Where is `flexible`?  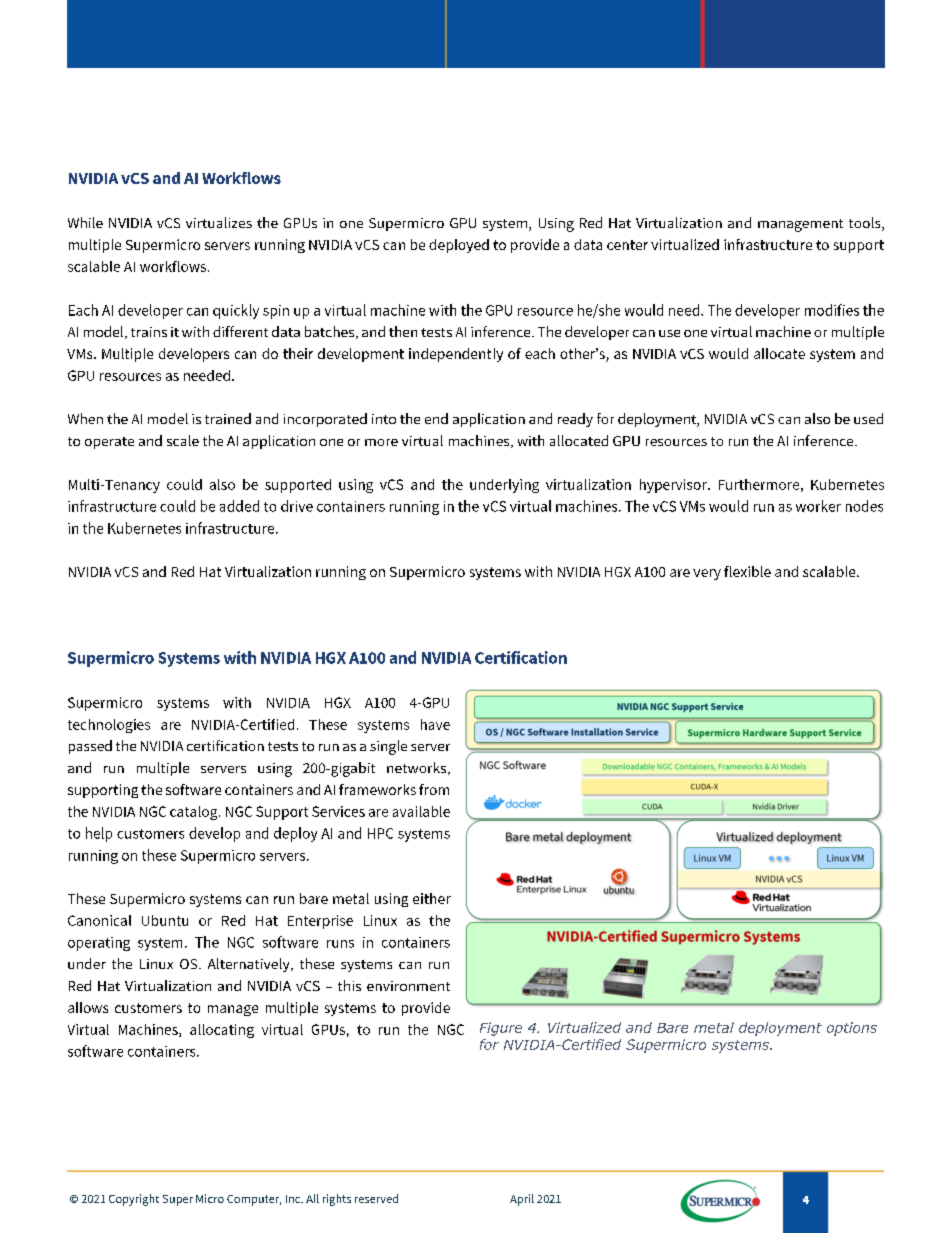 flexible is located at coordinates (747, 571).
